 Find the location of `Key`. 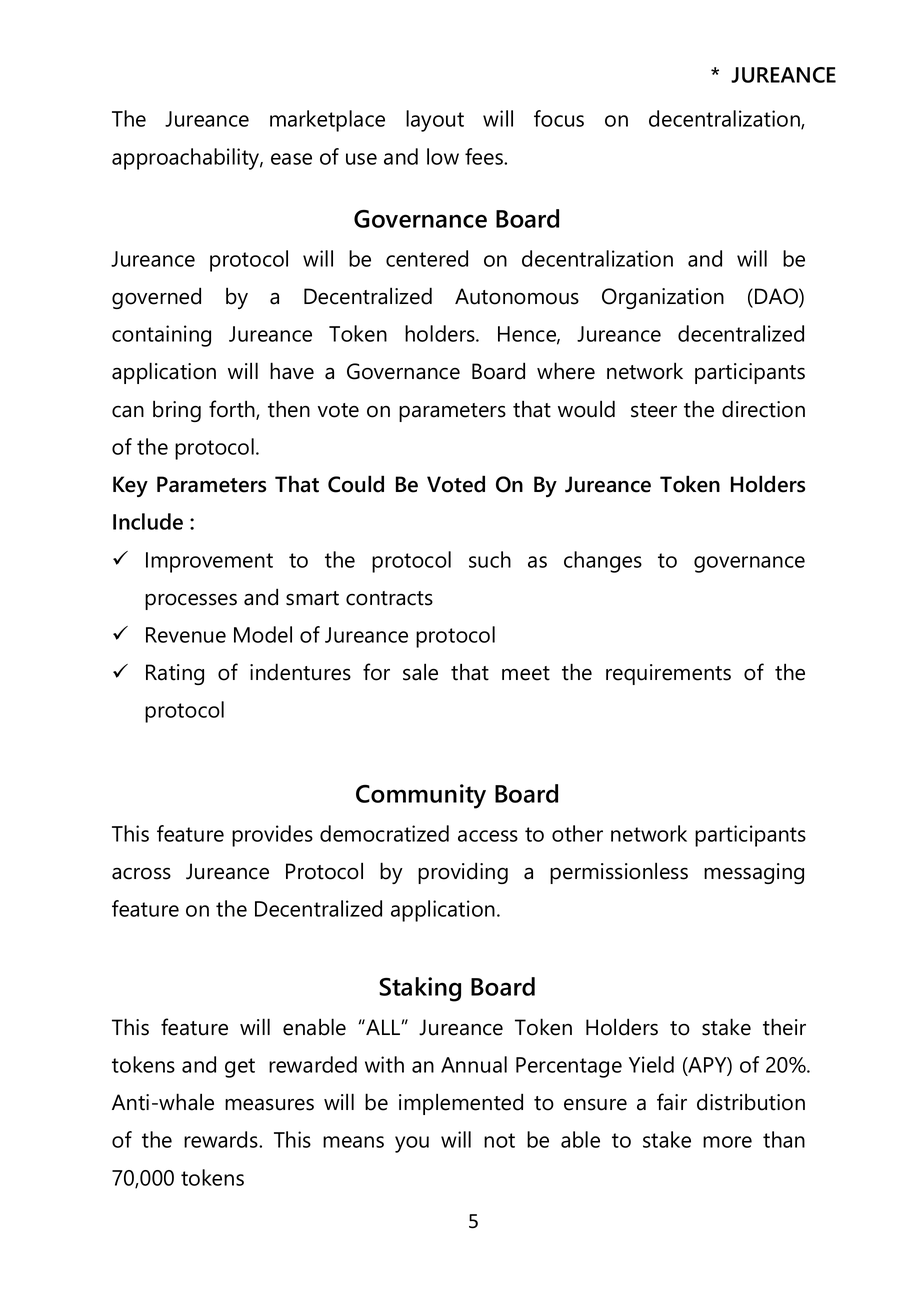

Key is located at coordinates (130, 486).
